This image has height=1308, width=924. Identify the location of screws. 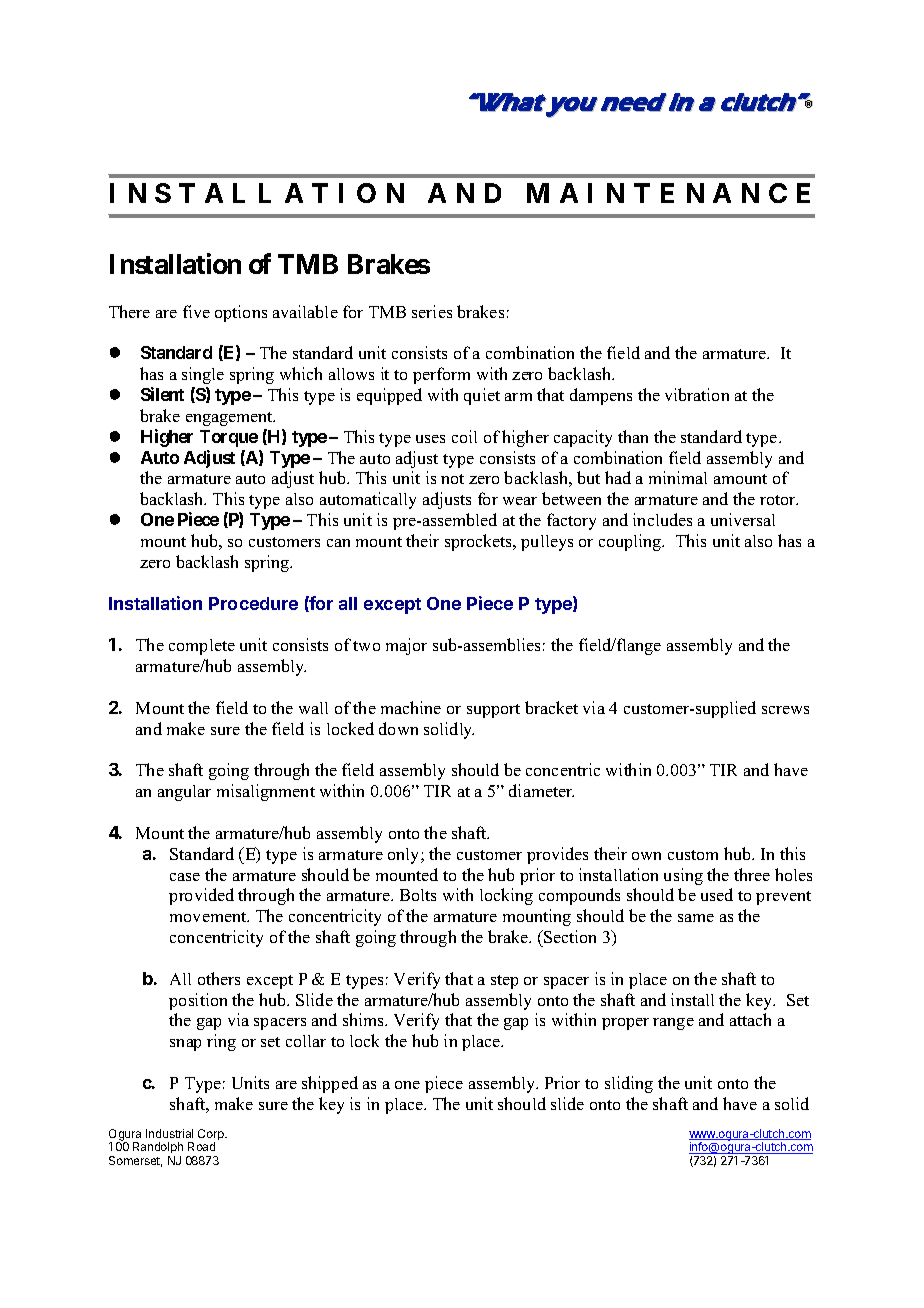
(785, 710).
